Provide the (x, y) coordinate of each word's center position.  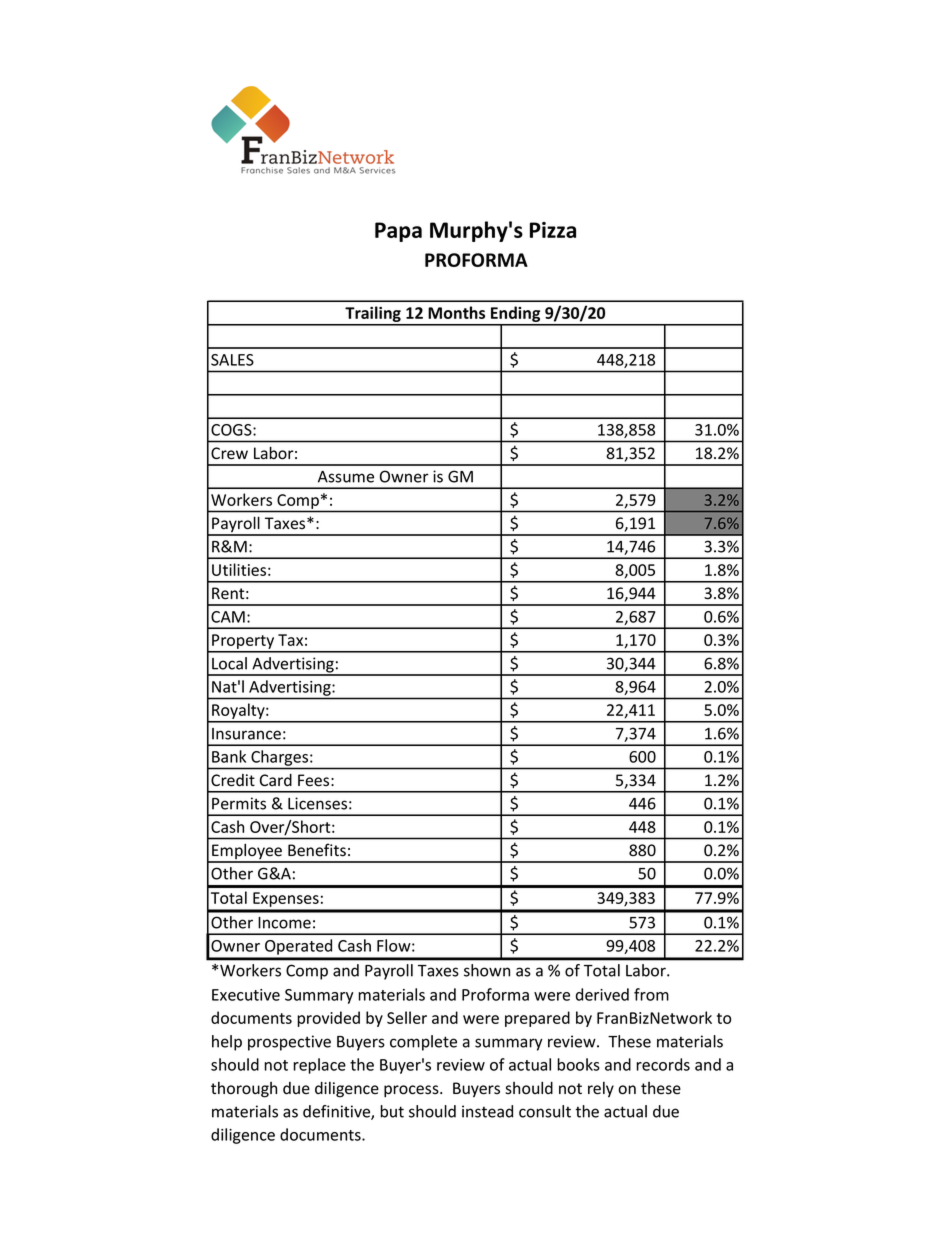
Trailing (373, 315)
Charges (281, 758)
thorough (244, 1090)
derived (602, 994)
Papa (398, 232)
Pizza (553, 230)
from (651, 994)
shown (487, 970)
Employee (247, 853)
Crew (229, 453)
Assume (346, 477)
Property (243, 643)
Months (456, 312)
